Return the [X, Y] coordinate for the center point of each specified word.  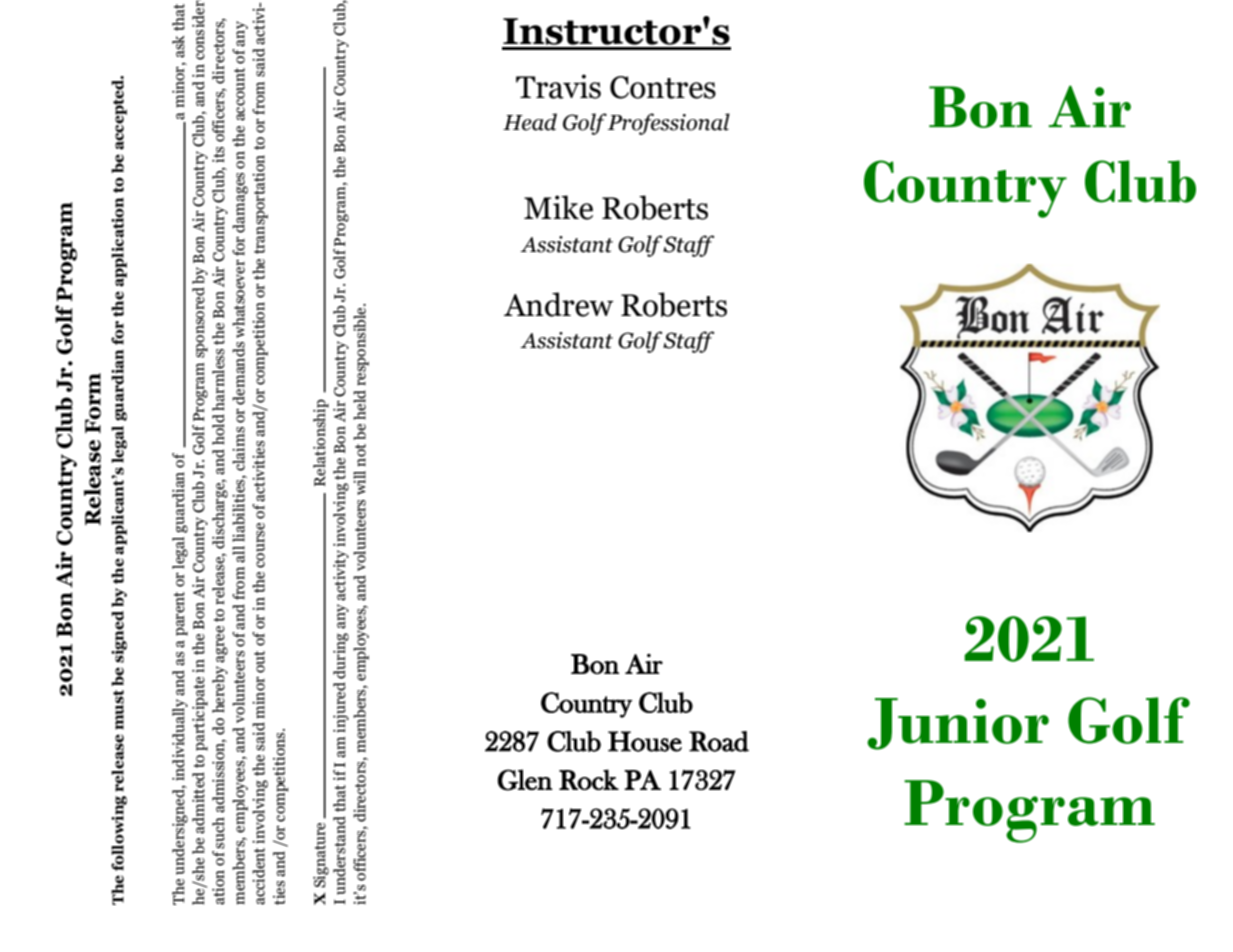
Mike [558, 207]
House [645, 741]
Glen [525, 780]
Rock [589, 779]
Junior [958, 724]
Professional [668, 124]
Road [719, 741]
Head [530, 122]
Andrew [559, 304]
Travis [558, 86]
